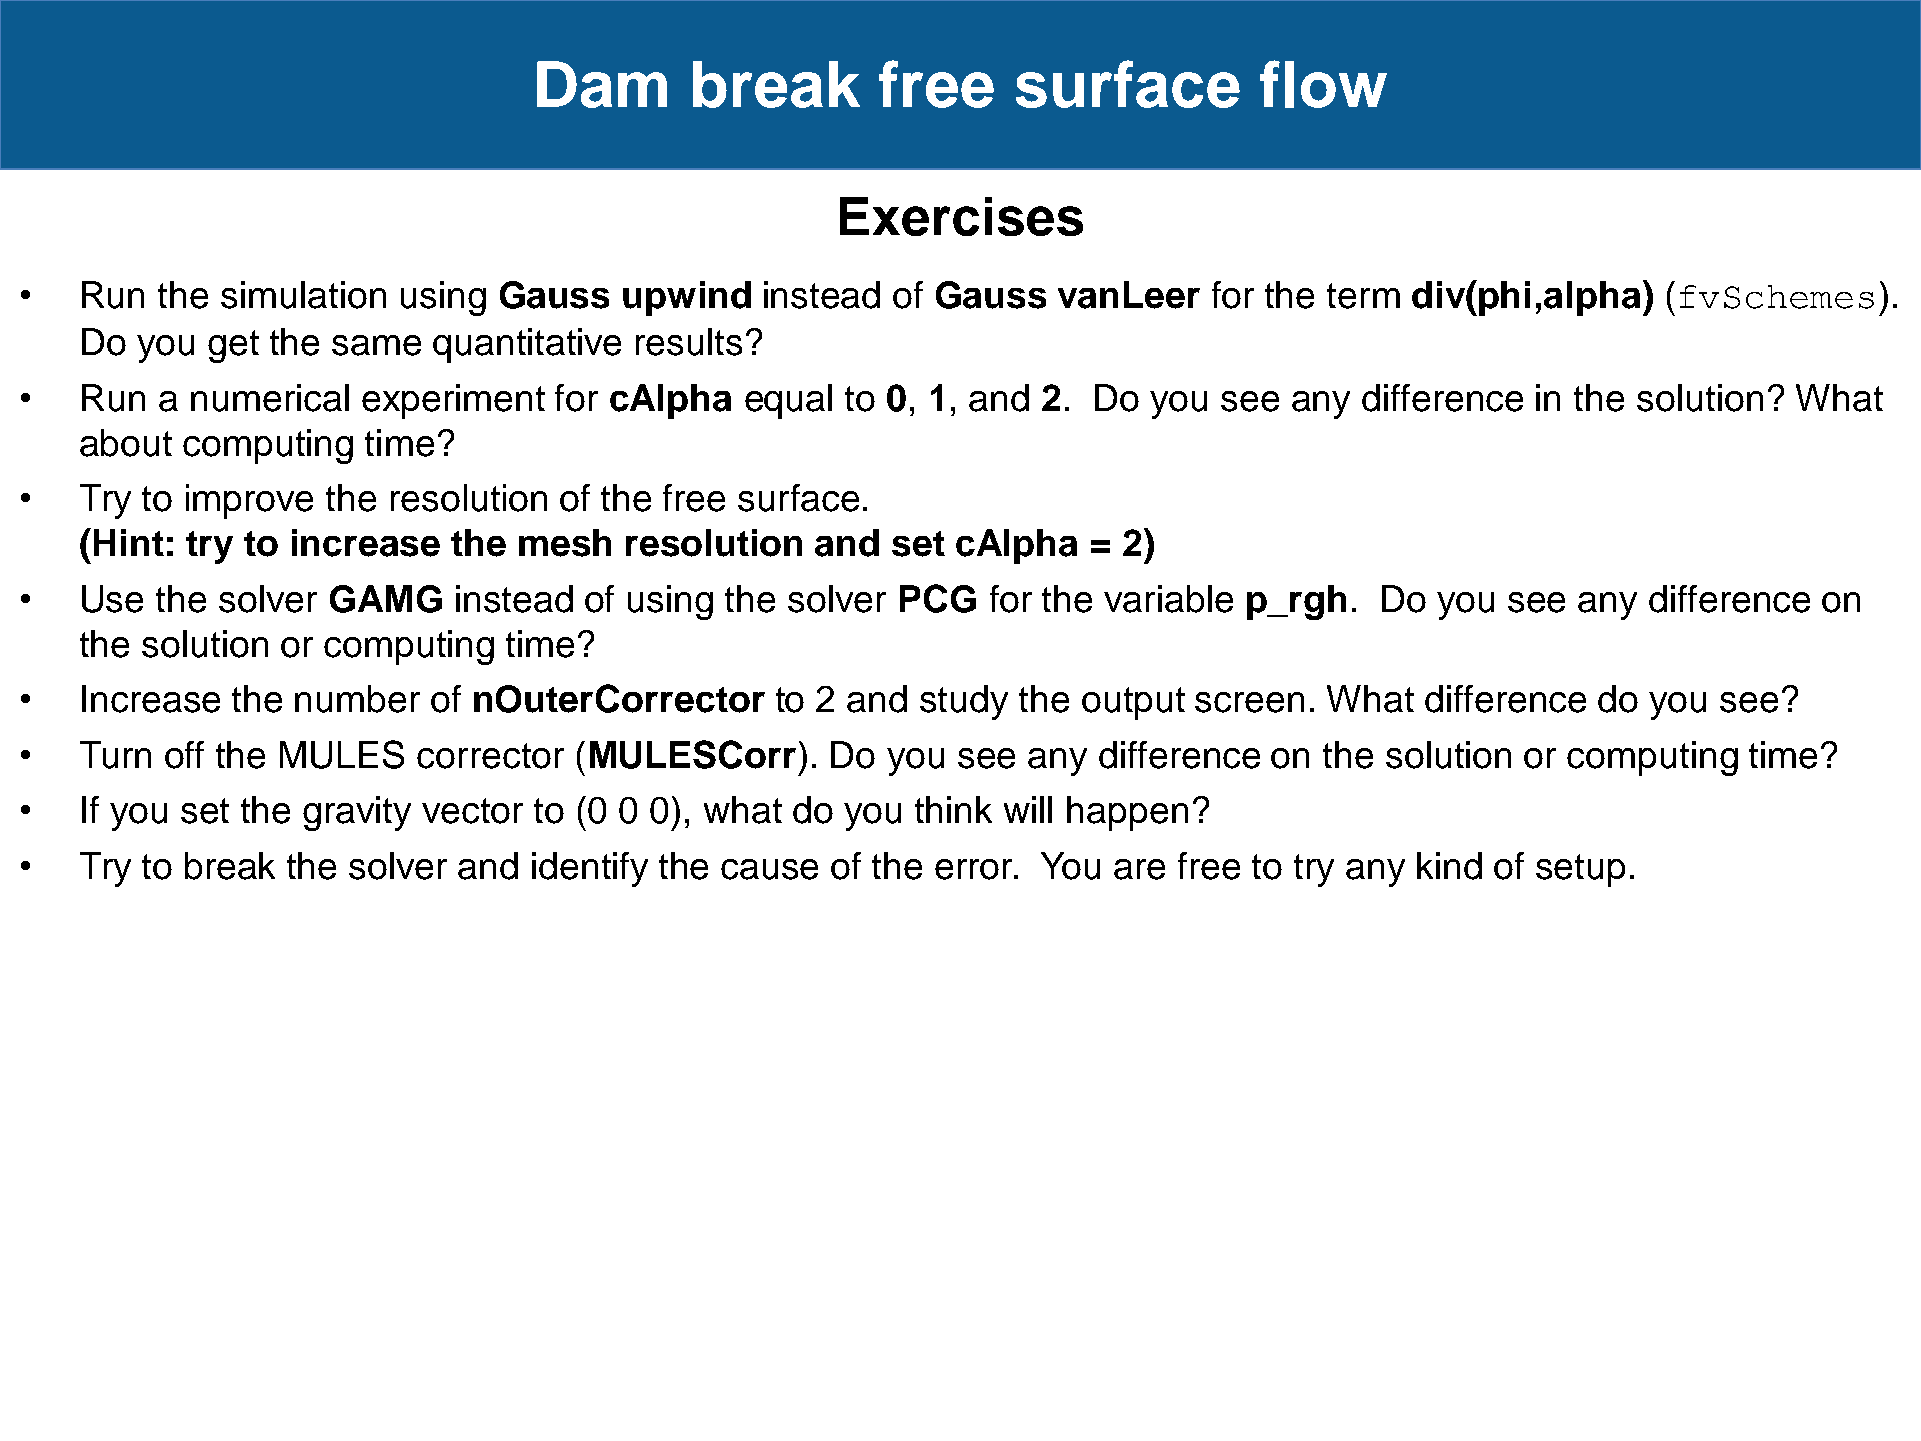  I want to click on Hint, so click(129, 542).
